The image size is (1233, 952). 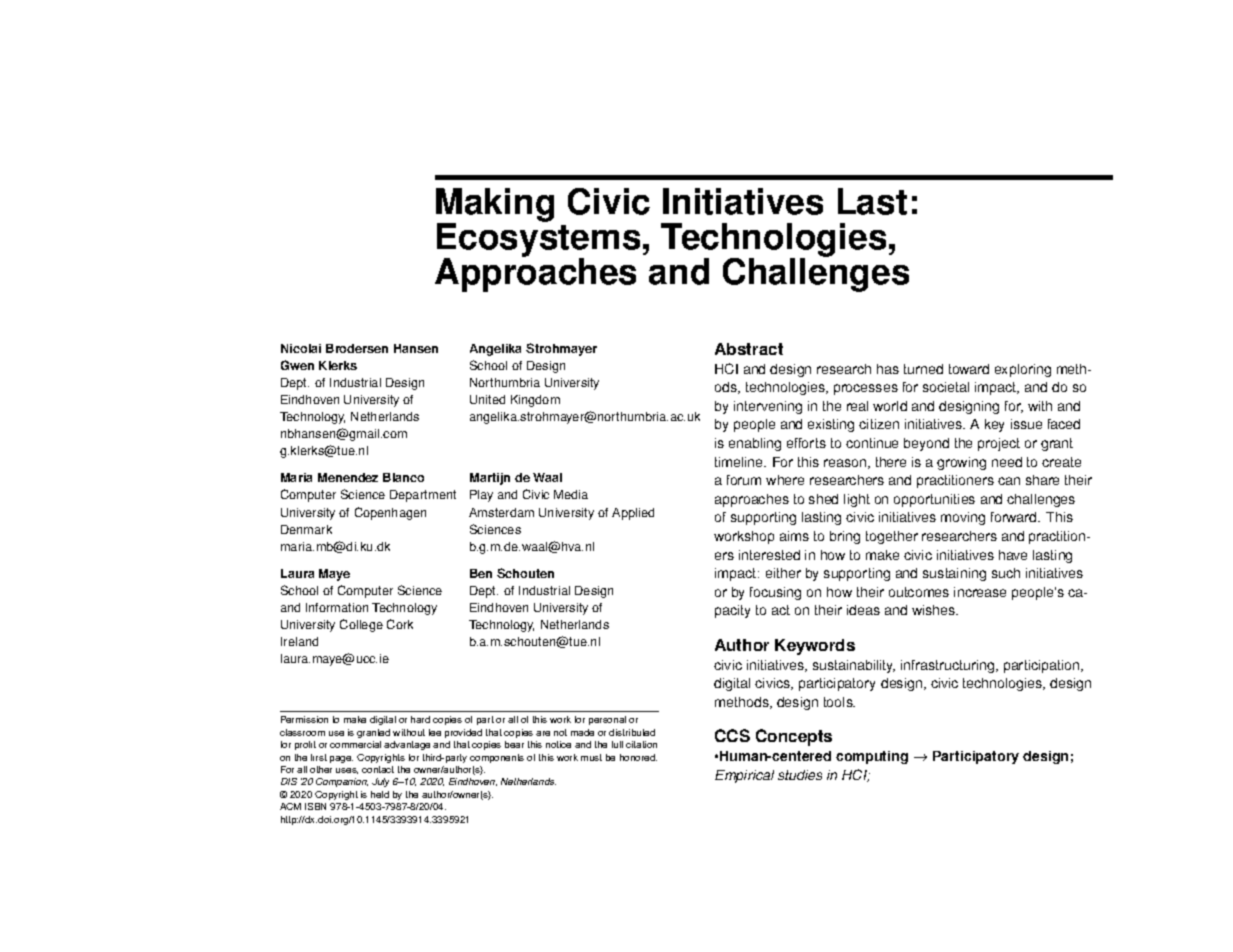 I want to click on Keywords, so click(x=815, y=647).
